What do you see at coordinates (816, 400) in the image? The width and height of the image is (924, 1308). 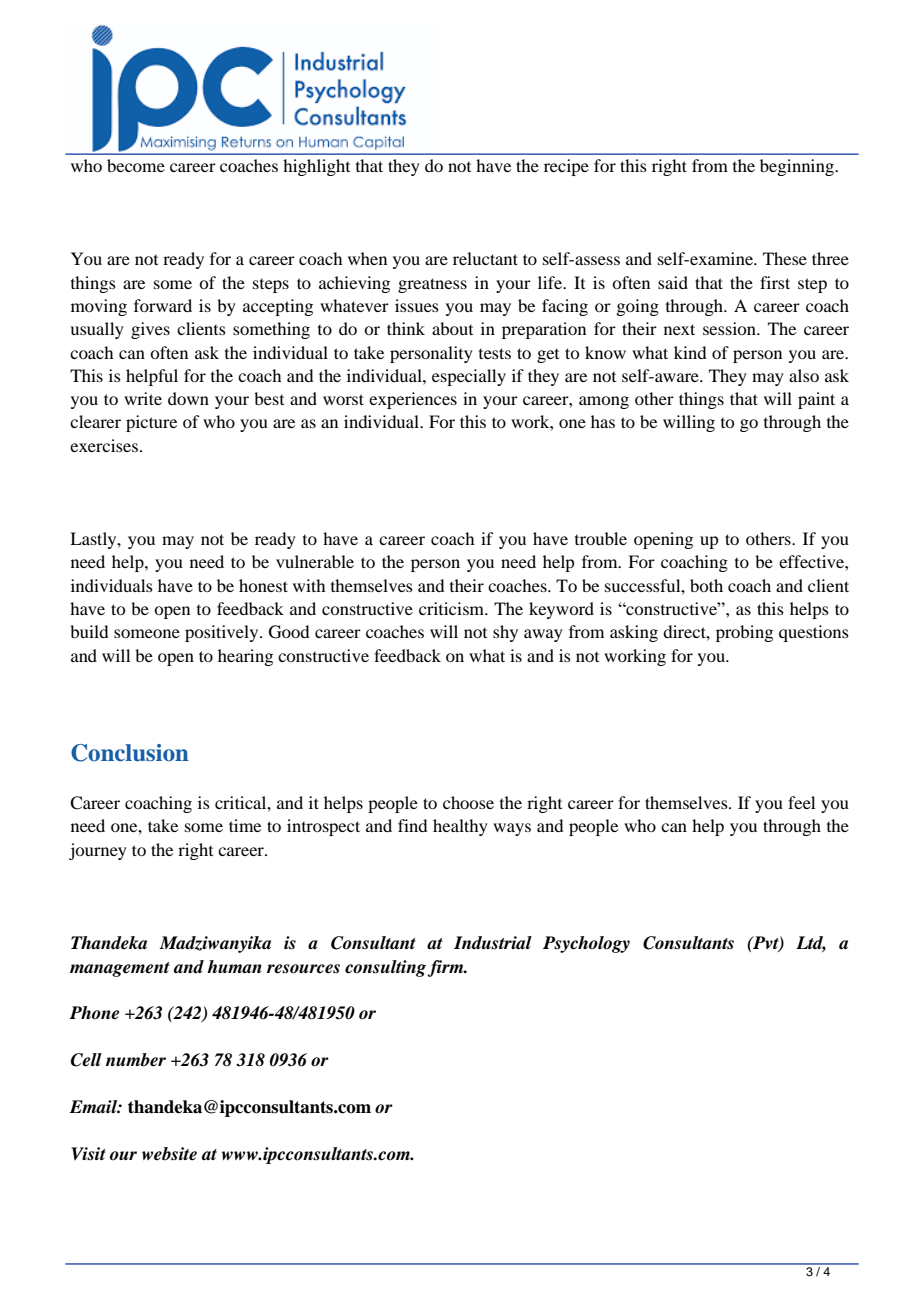 I see `paint` at bounding box center [816, 400].
